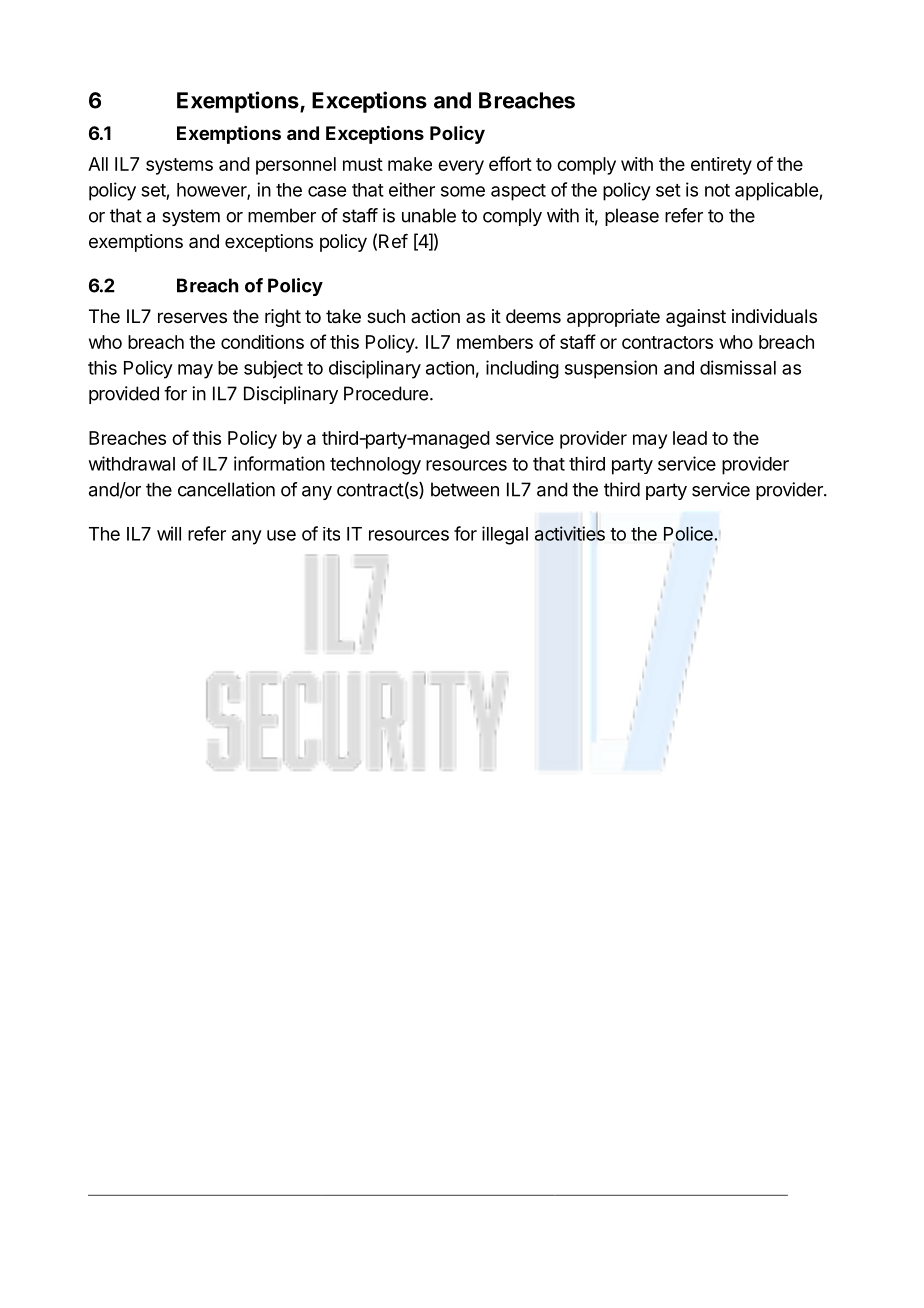 The width and height of the page is (924, 1308). What do you see at coordinates (429, 215) in the page?
I see `unable` at bounding box center [429, 215].
